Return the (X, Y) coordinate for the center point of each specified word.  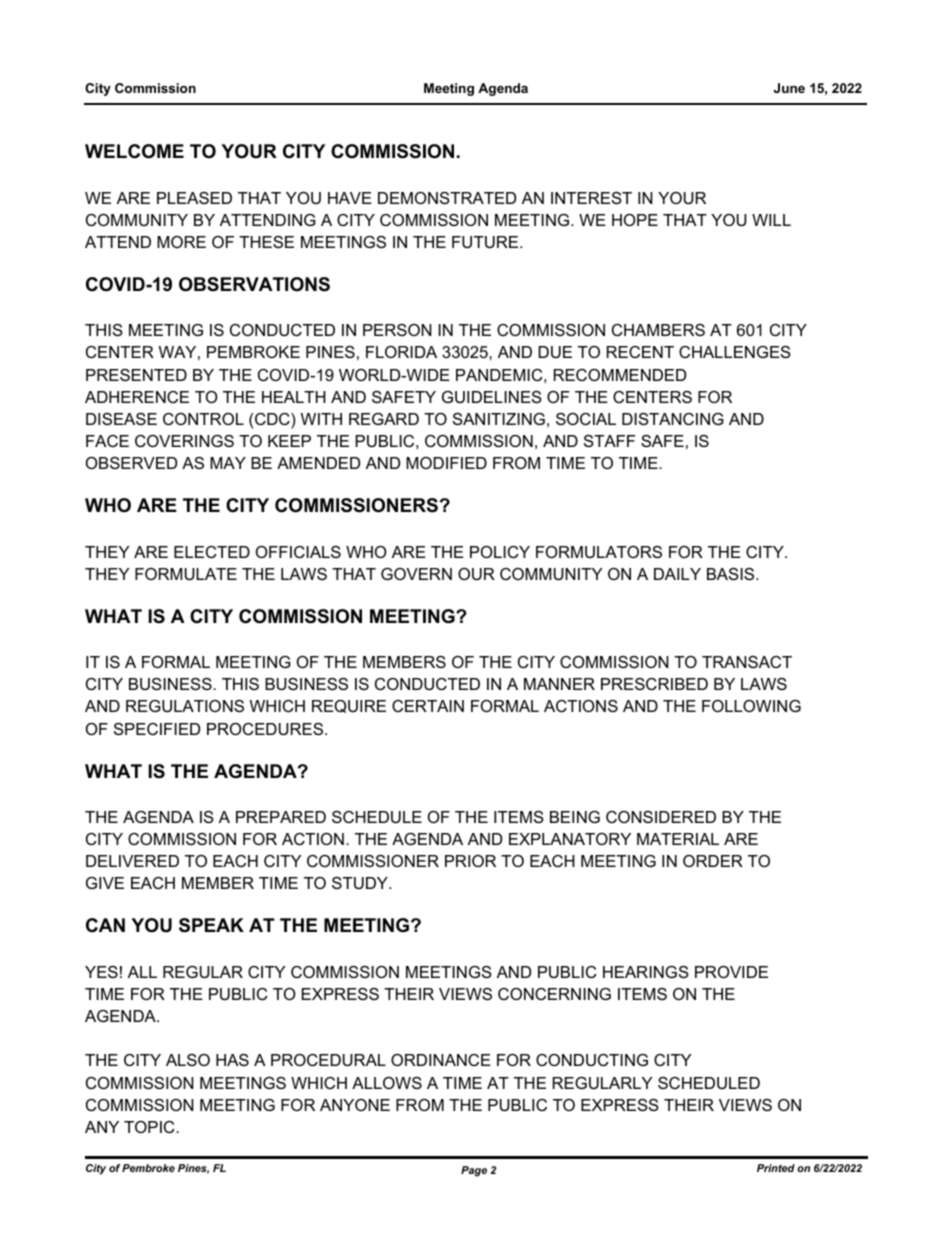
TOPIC (150, 1127)
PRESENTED (136, 375)
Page (474, 1171)
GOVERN (416, 574)
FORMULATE (186, 574)
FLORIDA (401, 352)
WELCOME (134, 151)
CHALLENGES (735, 352)
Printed (776, 1168)
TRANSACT (747, 662)
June (789, 88)
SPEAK (211, 925)
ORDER (713, 861)
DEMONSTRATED (447, 198)
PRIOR (470, 861)
